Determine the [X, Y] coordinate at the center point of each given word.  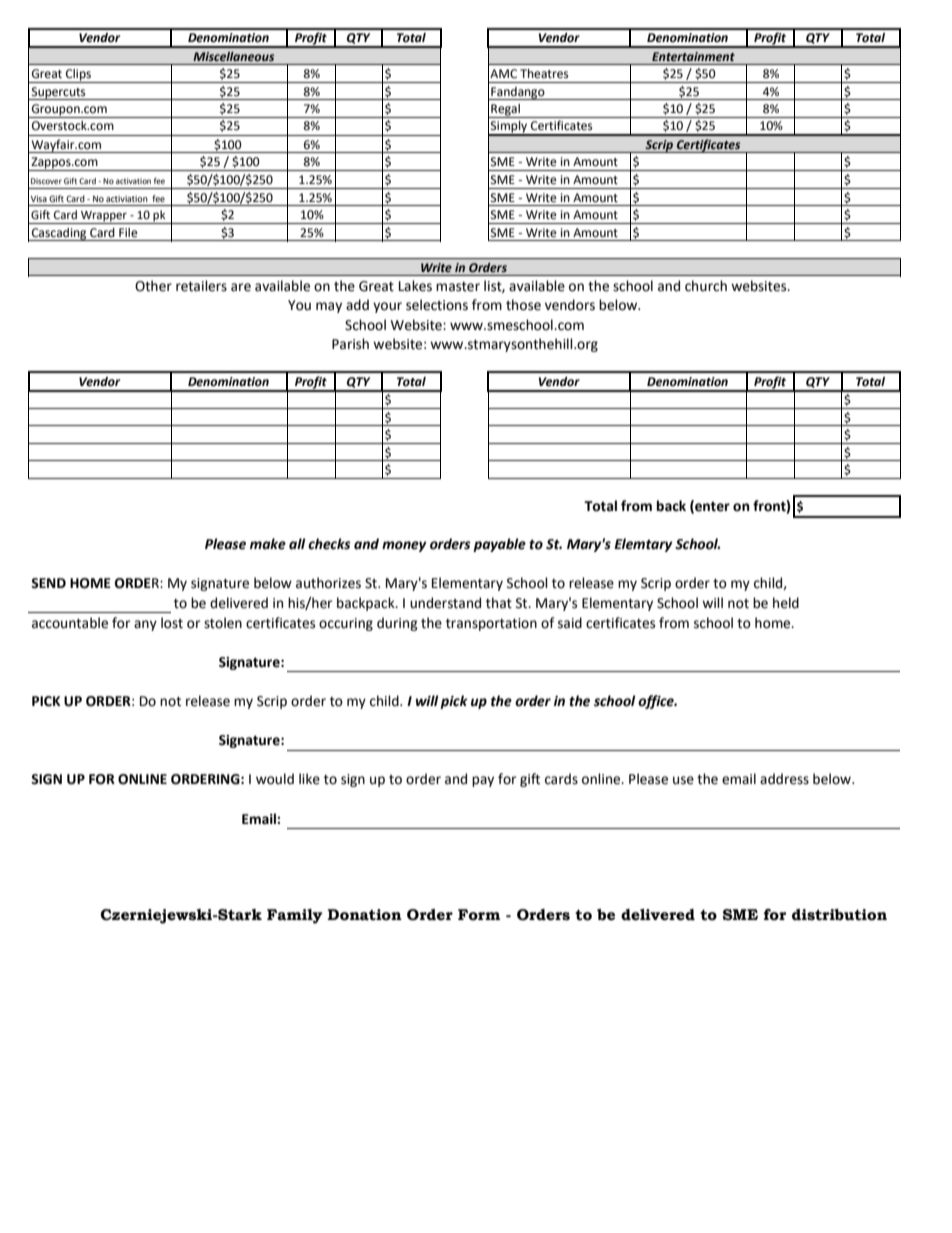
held [786, 603]
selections [437, 305]
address [784, 779]
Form [479, 915]
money [404, 546]
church [706, 286]
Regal [505, 111]
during [397, 624]
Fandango [518, 93]
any [145, 625]
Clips [78, 76]
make [268, 544]
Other [153, 286]
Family [295, 916]
